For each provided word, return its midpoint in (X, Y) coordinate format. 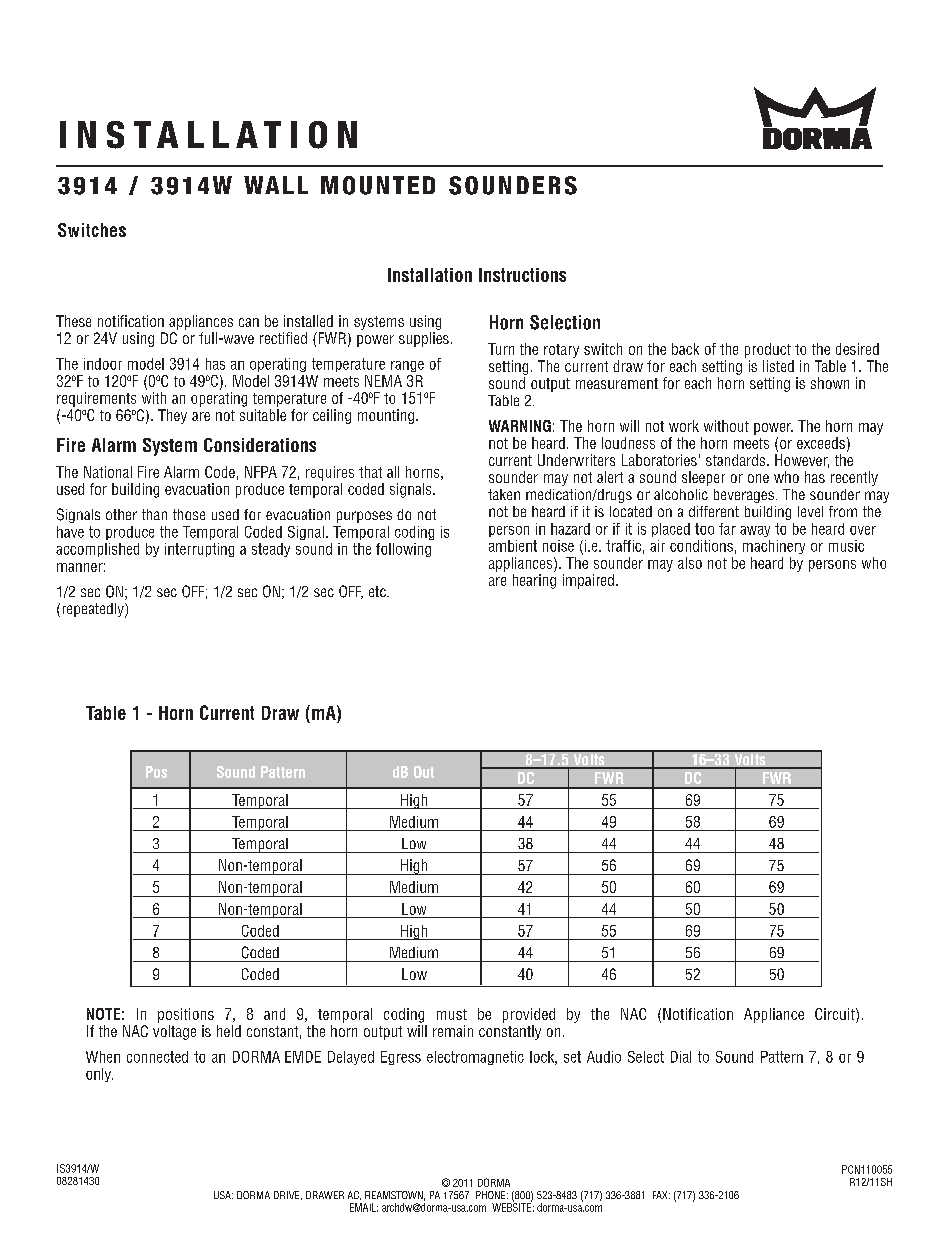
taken (504, 494)
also (690, 563)
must (452, 1014)
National (108, 472)
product (768, 350)
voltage (174, 1032)
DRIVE (288, 1195)
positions (186, 1015)
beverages (744, 496)
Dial (681, 1057)
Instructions (522, 275)
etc (378, 591)
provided (529, 1015)
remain (453, 1031)
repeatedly (94, 610)
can (249, 322)
